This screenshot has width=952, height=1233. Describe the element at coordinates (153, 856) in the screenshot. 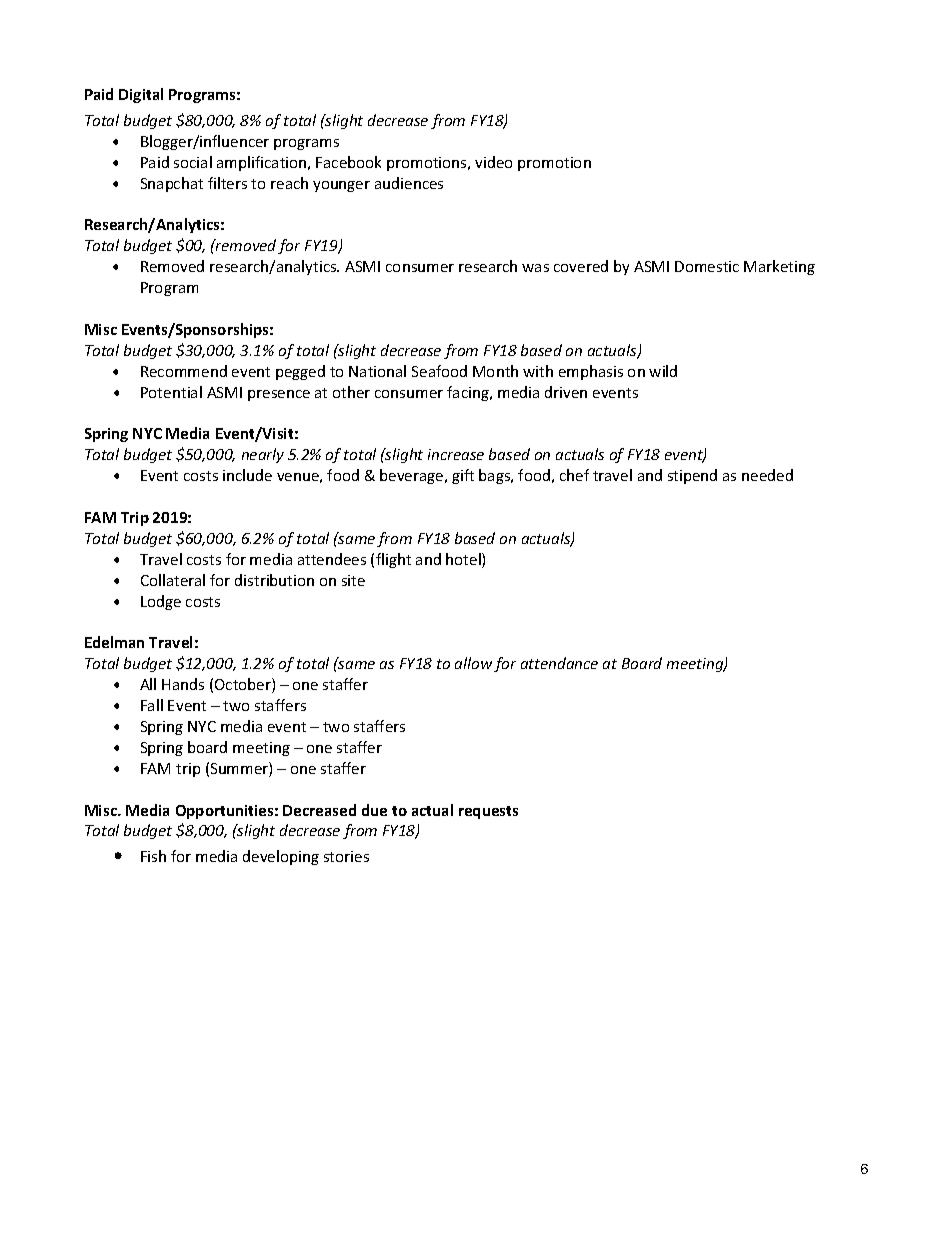

I see `Fish` at that location.
